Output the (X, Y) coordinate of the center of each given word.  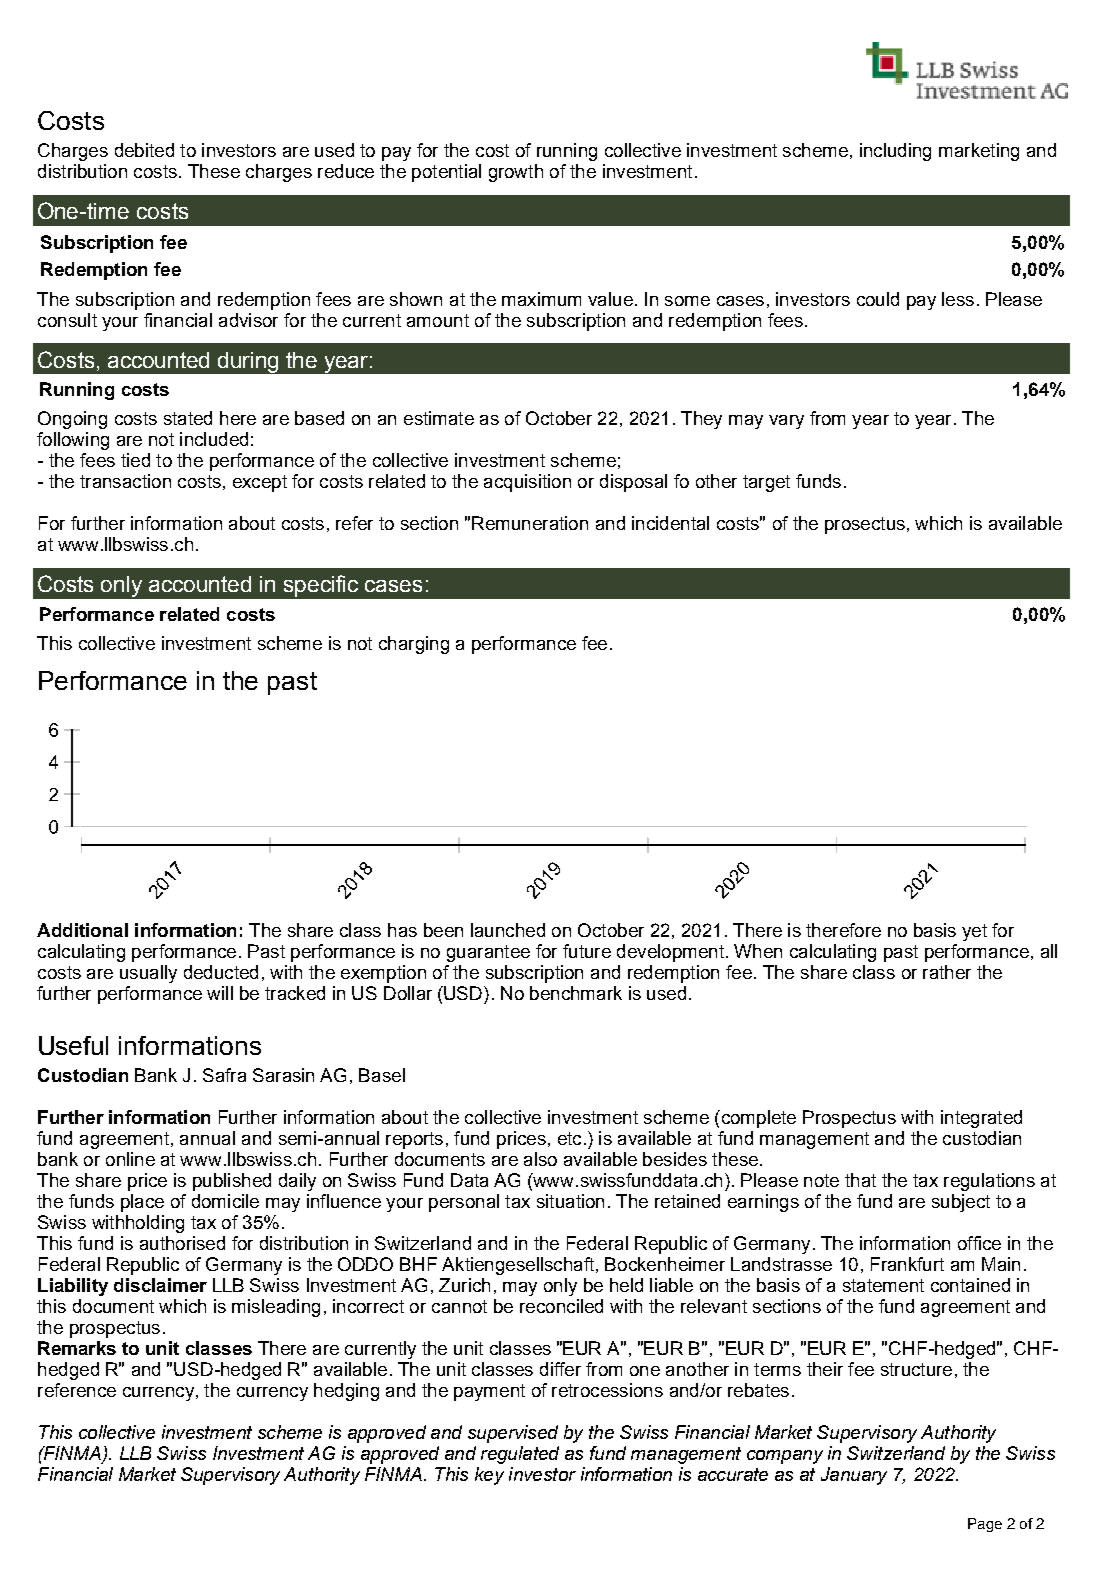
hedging (346, 1392)
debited (144, 150)
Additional (82, 930)
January (854, 1476)
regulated (520, 1455)
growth (516, 173)
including (895, 152)
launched (508, 930)
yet (974, 932)
